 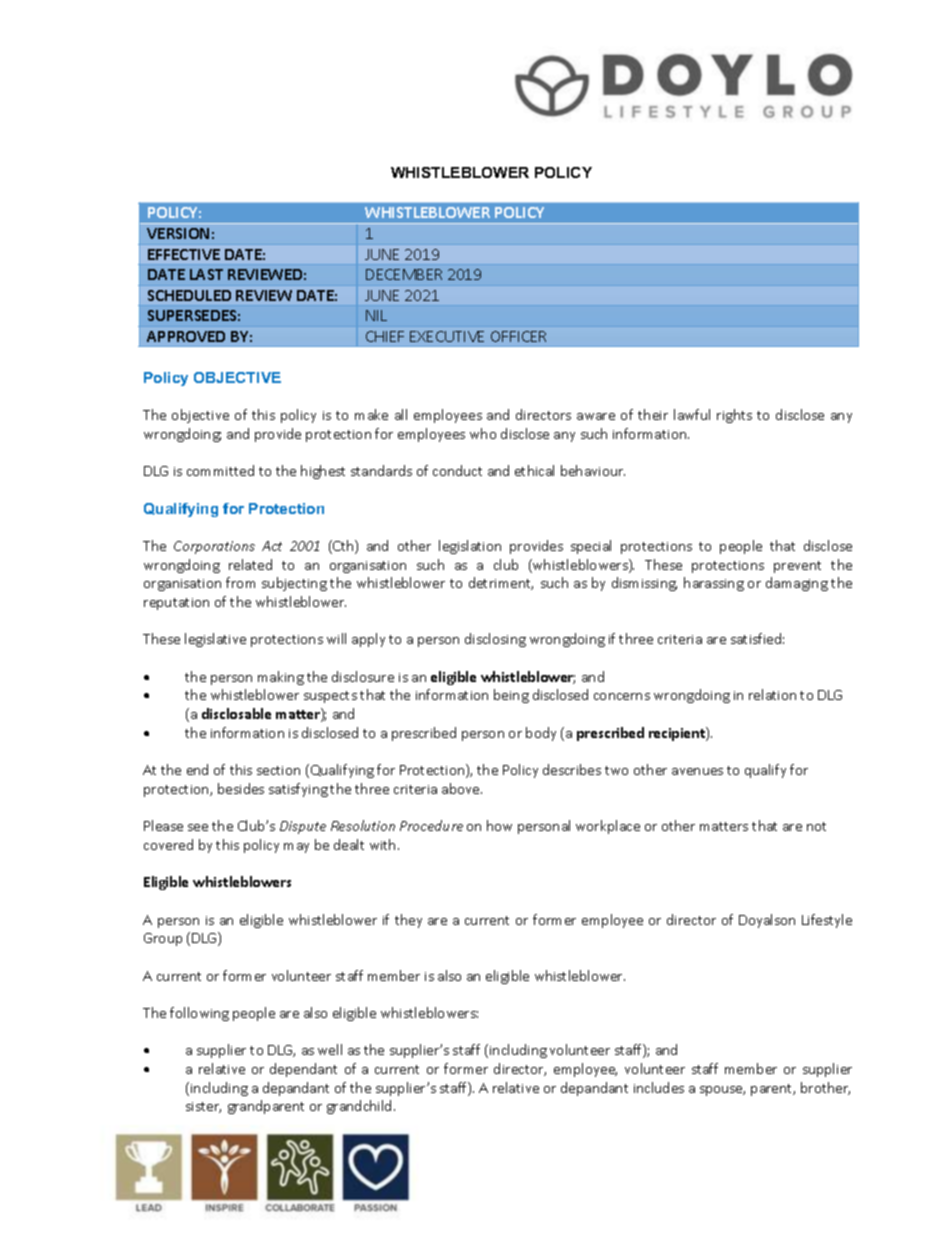 What do you see at coordinates (281, 678) in the page?
I see `making` at bounding box center [281, 678].
